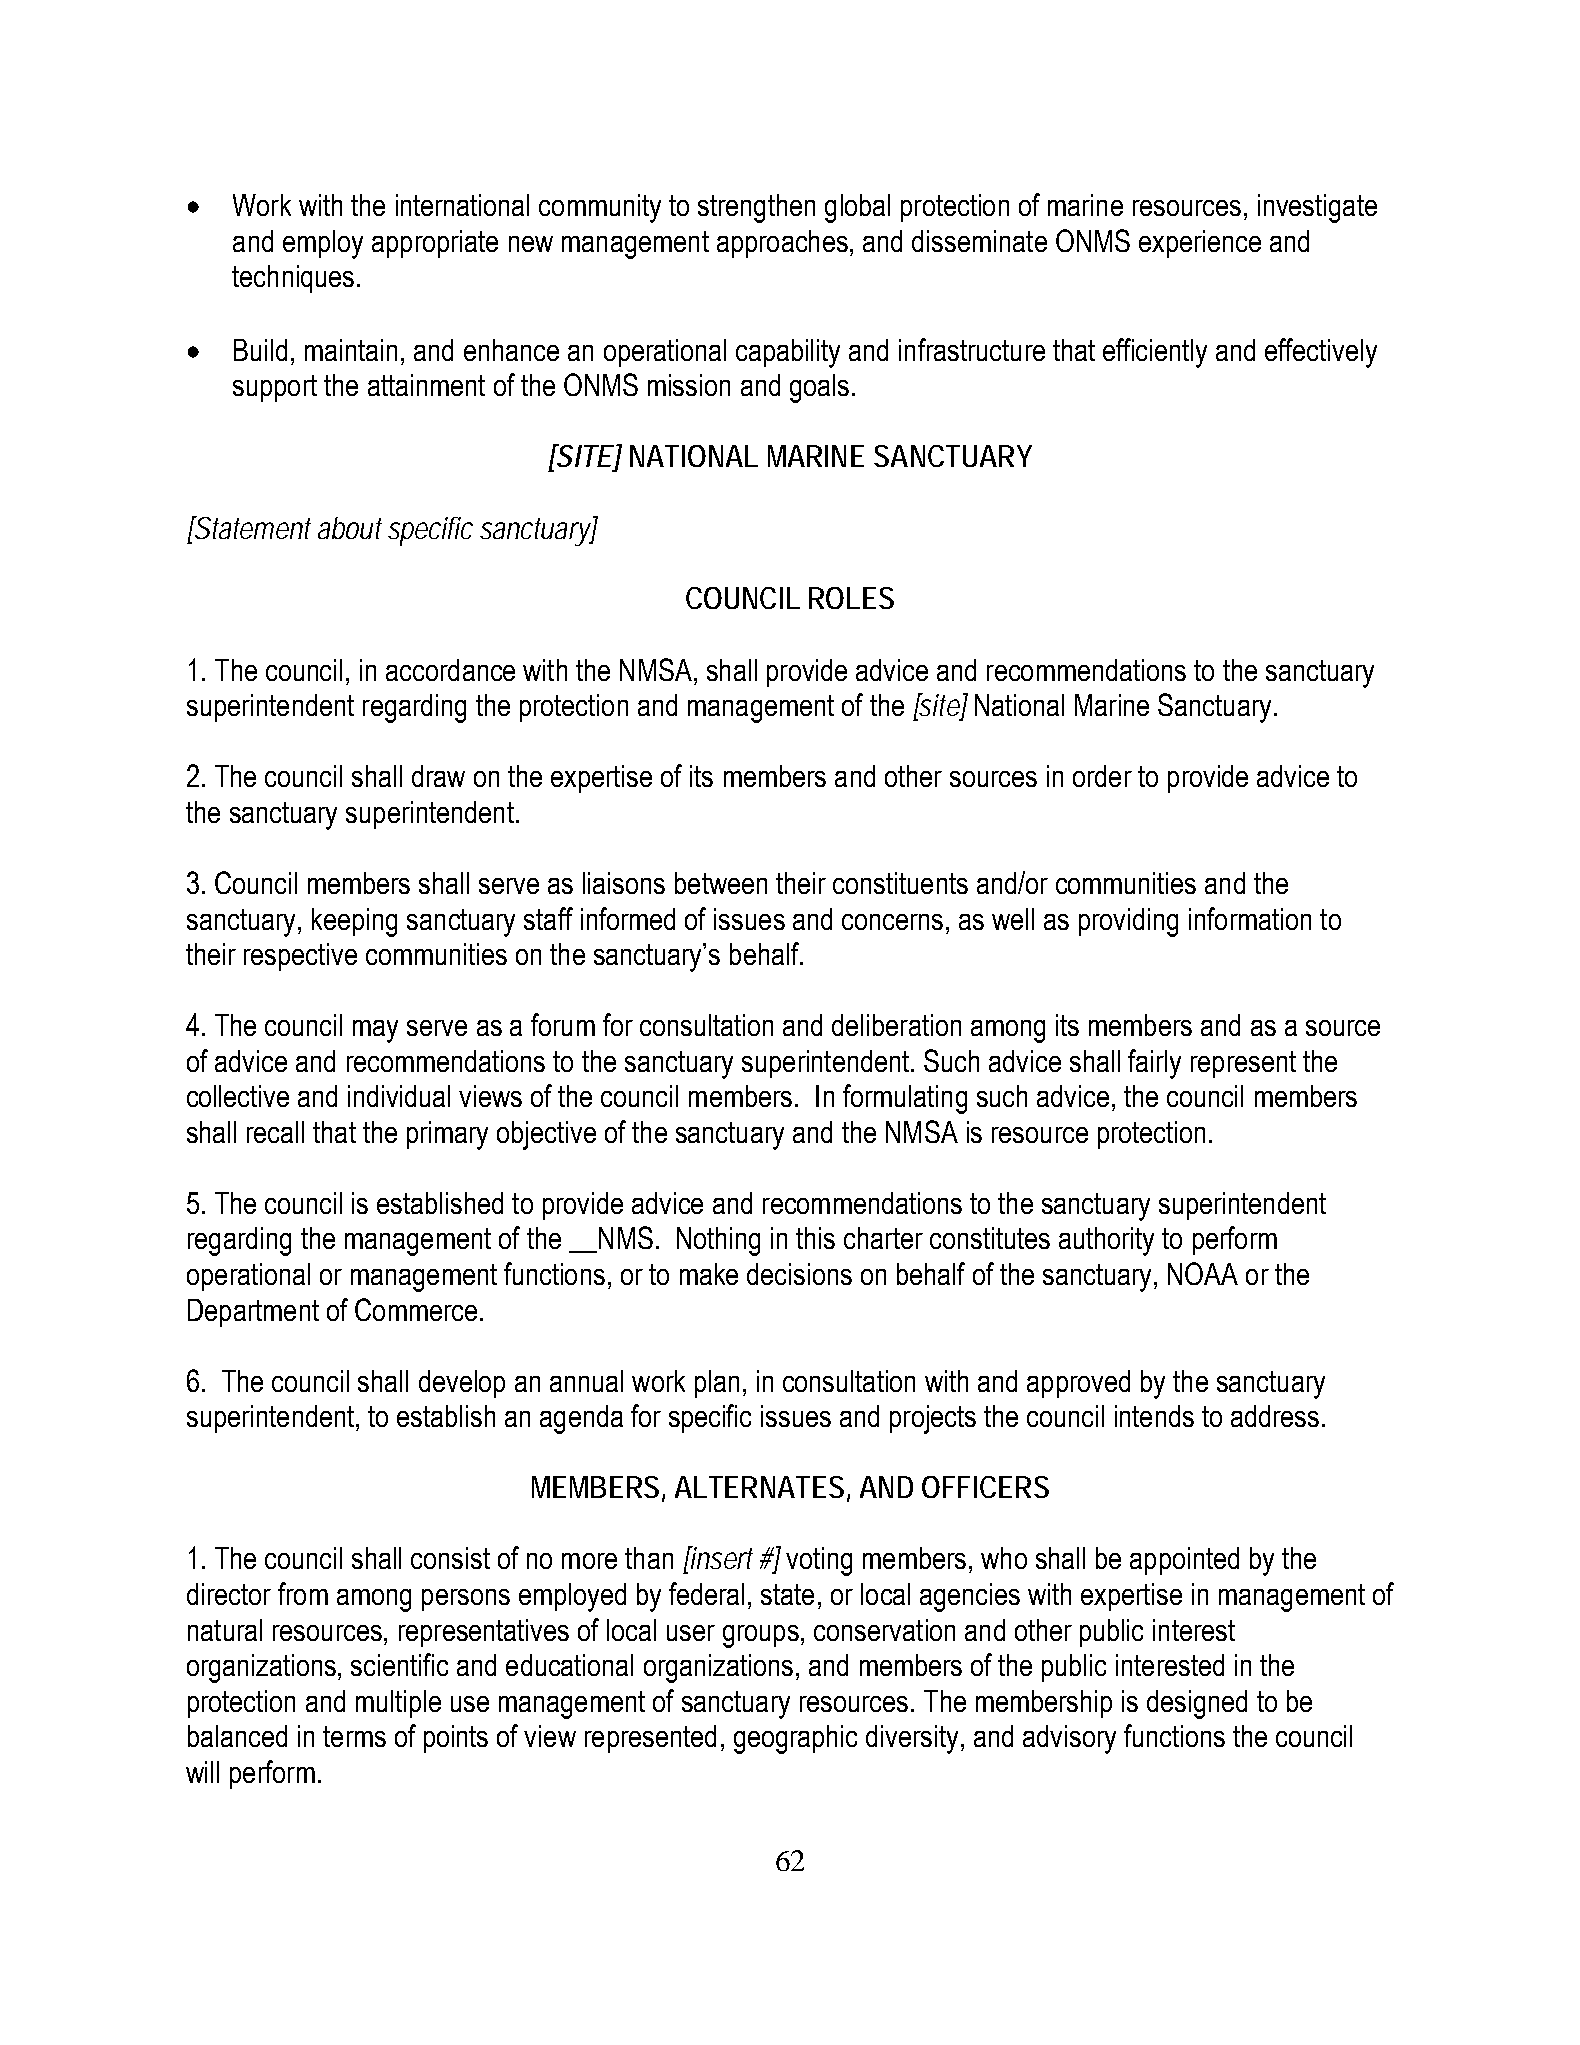 The image size is (1580, 2045). I want to click on intends, so click(1154, 1416).
